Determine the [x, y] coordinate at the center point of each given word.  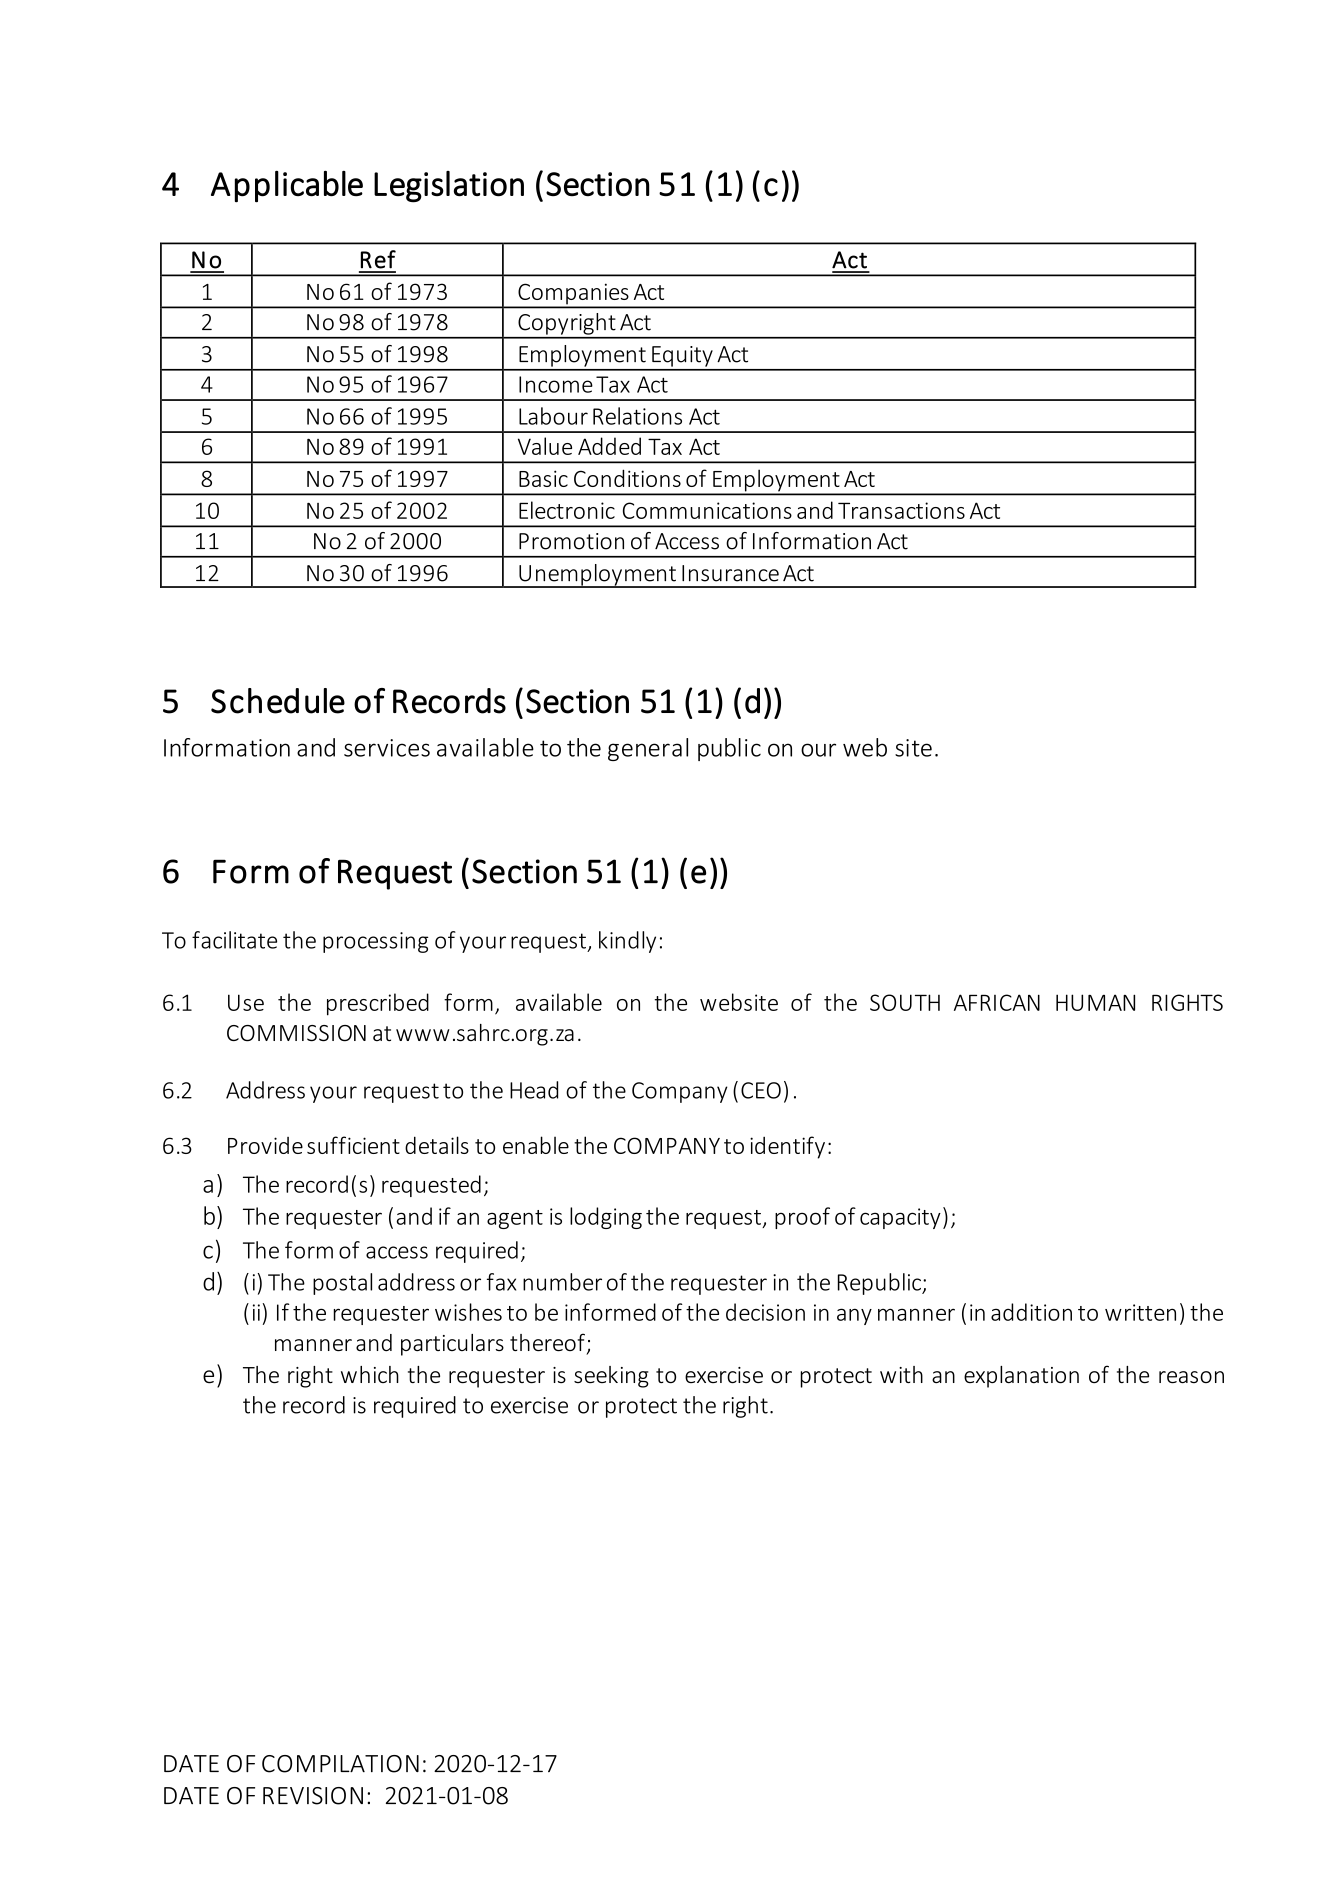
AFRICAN [997, 1002]
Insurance [730, 573]
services [387, 748]
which [370, 1374]
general [648, 749]
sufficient [353, 1145]
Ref [378, 259]
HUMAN [1095, 1002]
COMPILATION [340, 1764]
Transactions [901, 510]
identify [787, 1147]
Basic [543, 478]
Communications [707, 510]
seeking [611, 1377]
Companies [573, 295]
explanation [1021, 1377]
